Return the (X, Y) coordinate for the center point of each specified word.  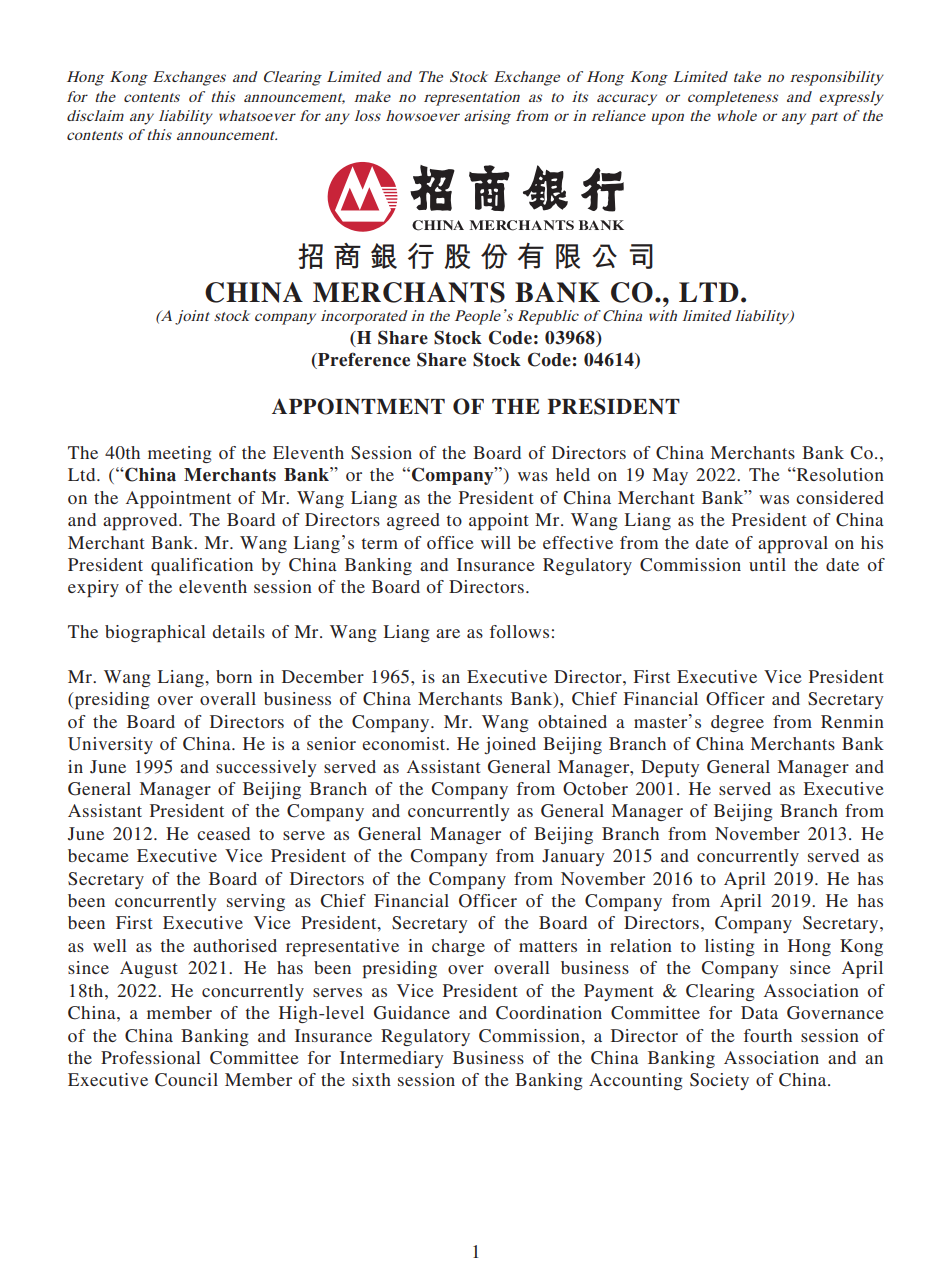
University (110, 745)
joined (510, 745)
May (670, 476)
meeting (180, 454)
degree (737, 723)
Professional (151, 1057)
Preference (363, 360)
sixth (371, 1079)
